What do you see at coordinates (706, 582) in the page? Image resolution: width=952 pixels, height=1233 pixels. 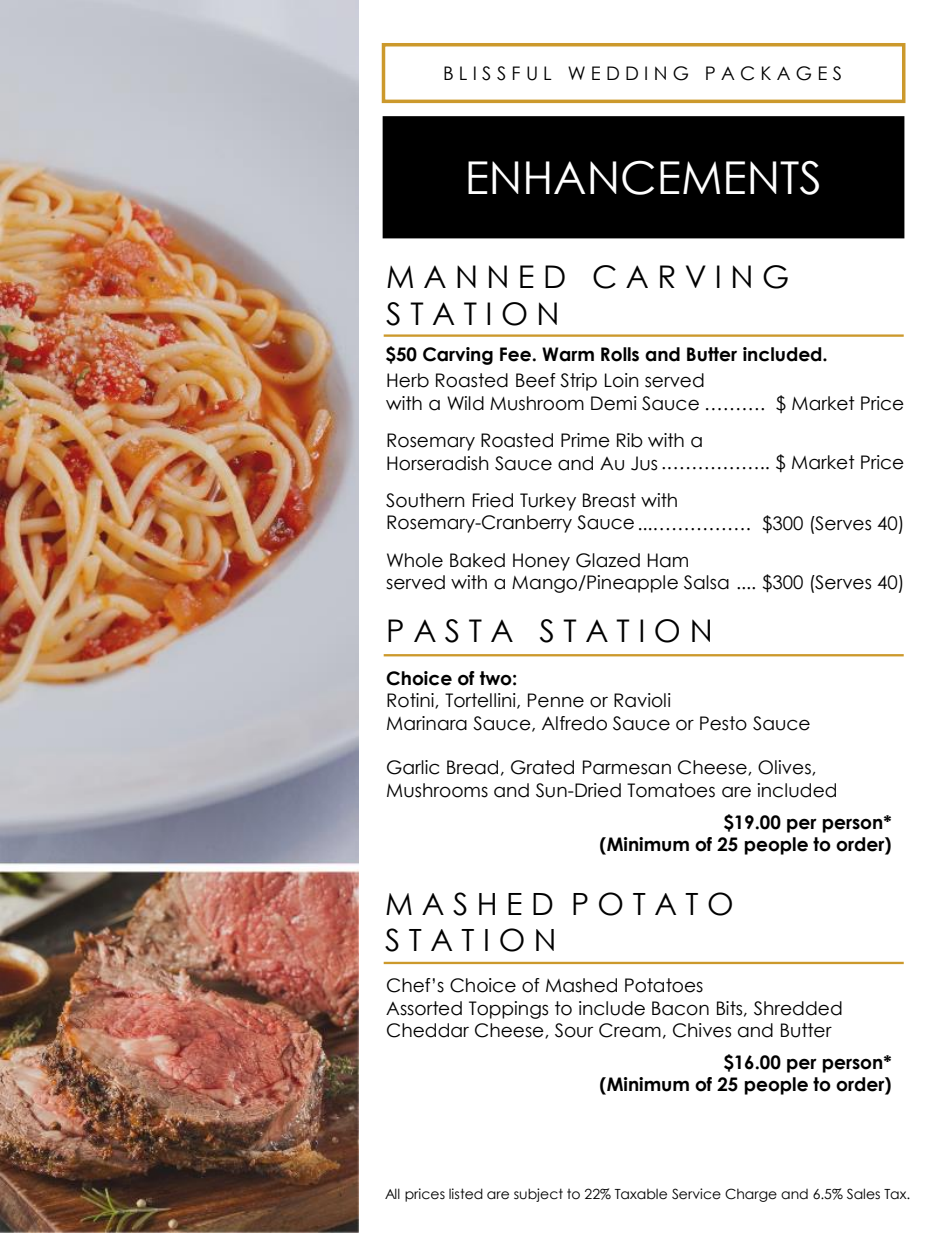 I see `Salsa` at bounding box center [706, 582].
